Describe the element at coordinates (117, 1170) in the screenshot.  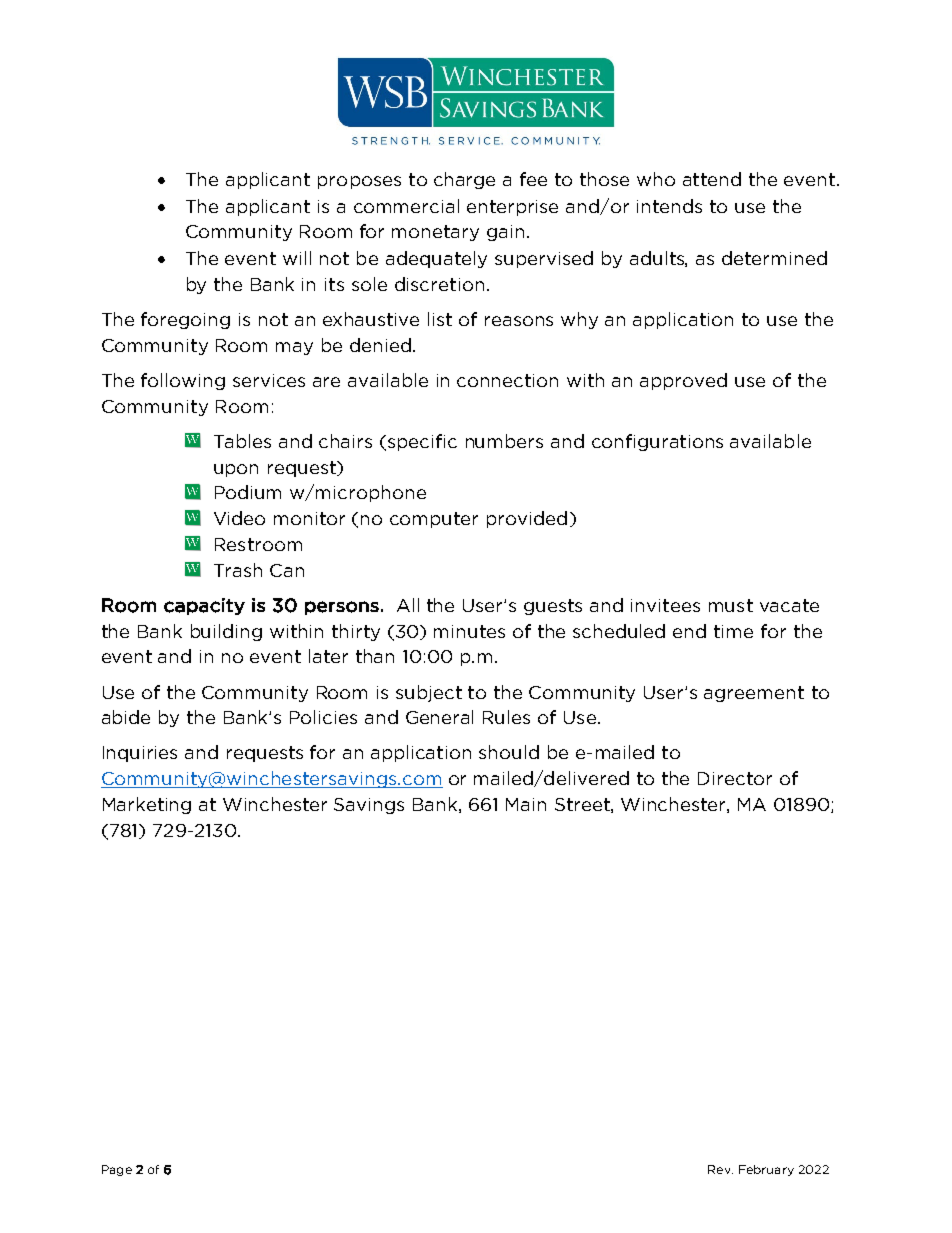
I see `Page` at that location.
